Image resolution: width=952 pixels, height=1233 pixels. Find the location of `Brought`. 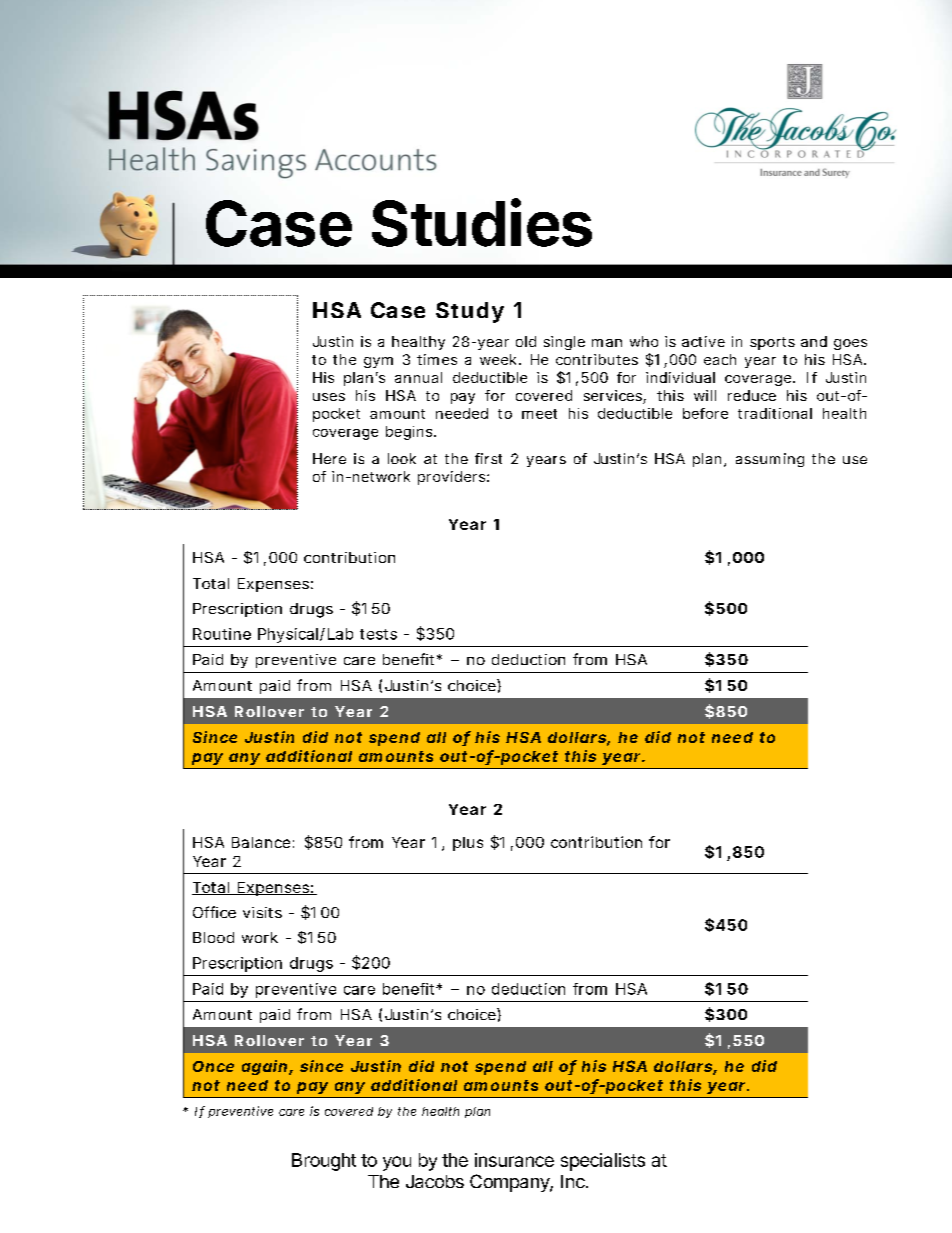

Brought is located at coordinates (324, 1162).
